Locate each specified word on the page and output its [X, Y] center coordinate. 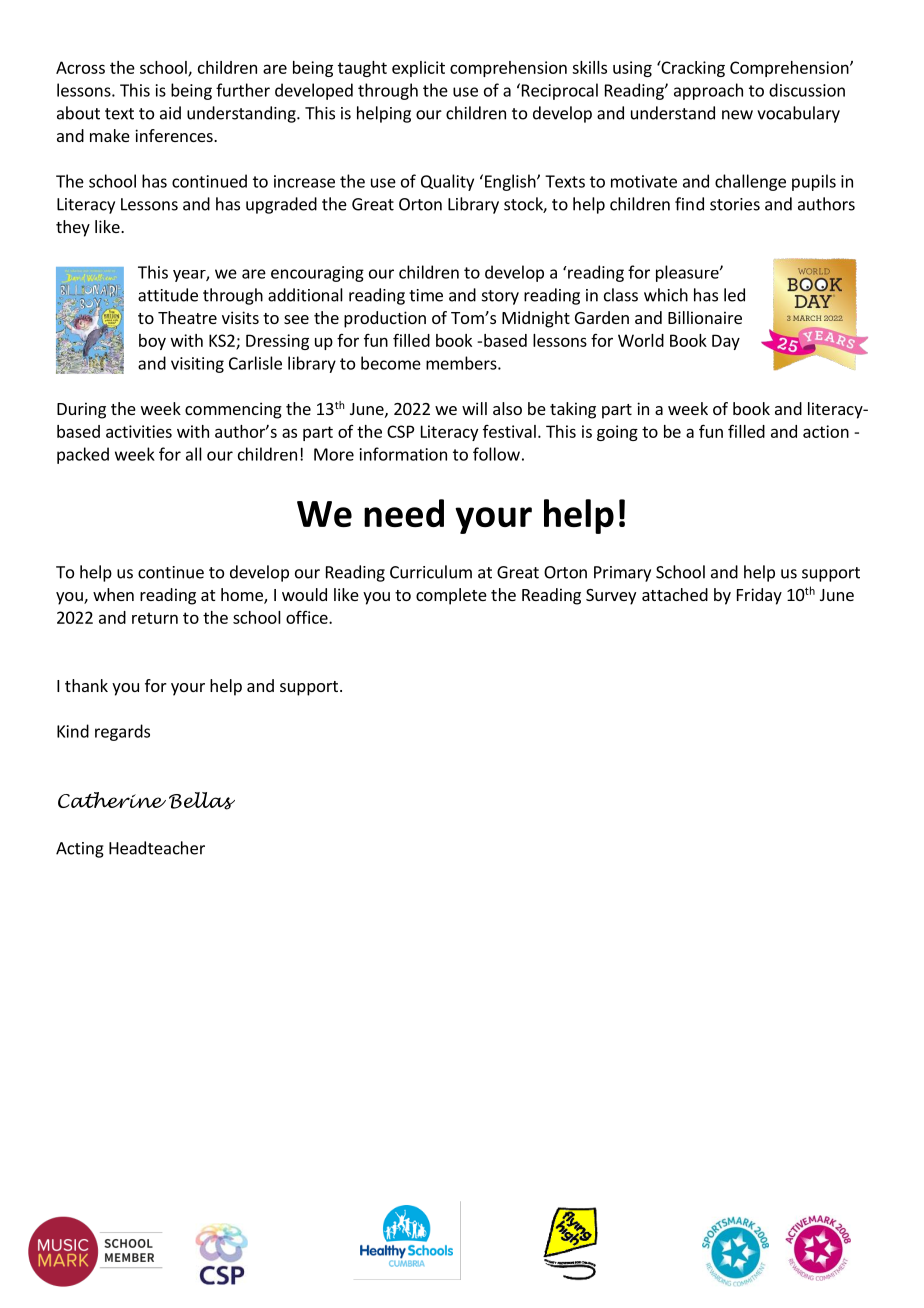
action [826, 431]
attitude [168, 295]
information [403, 454]
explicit [418, 69]
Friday [759, 596]
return [155, 618]
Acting [80, 850]
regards [122, 732]
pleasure [688, 273]
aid [170, 113]
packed [83, 455]
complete [451, 596]
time [426, 295]
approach [708, 91]
